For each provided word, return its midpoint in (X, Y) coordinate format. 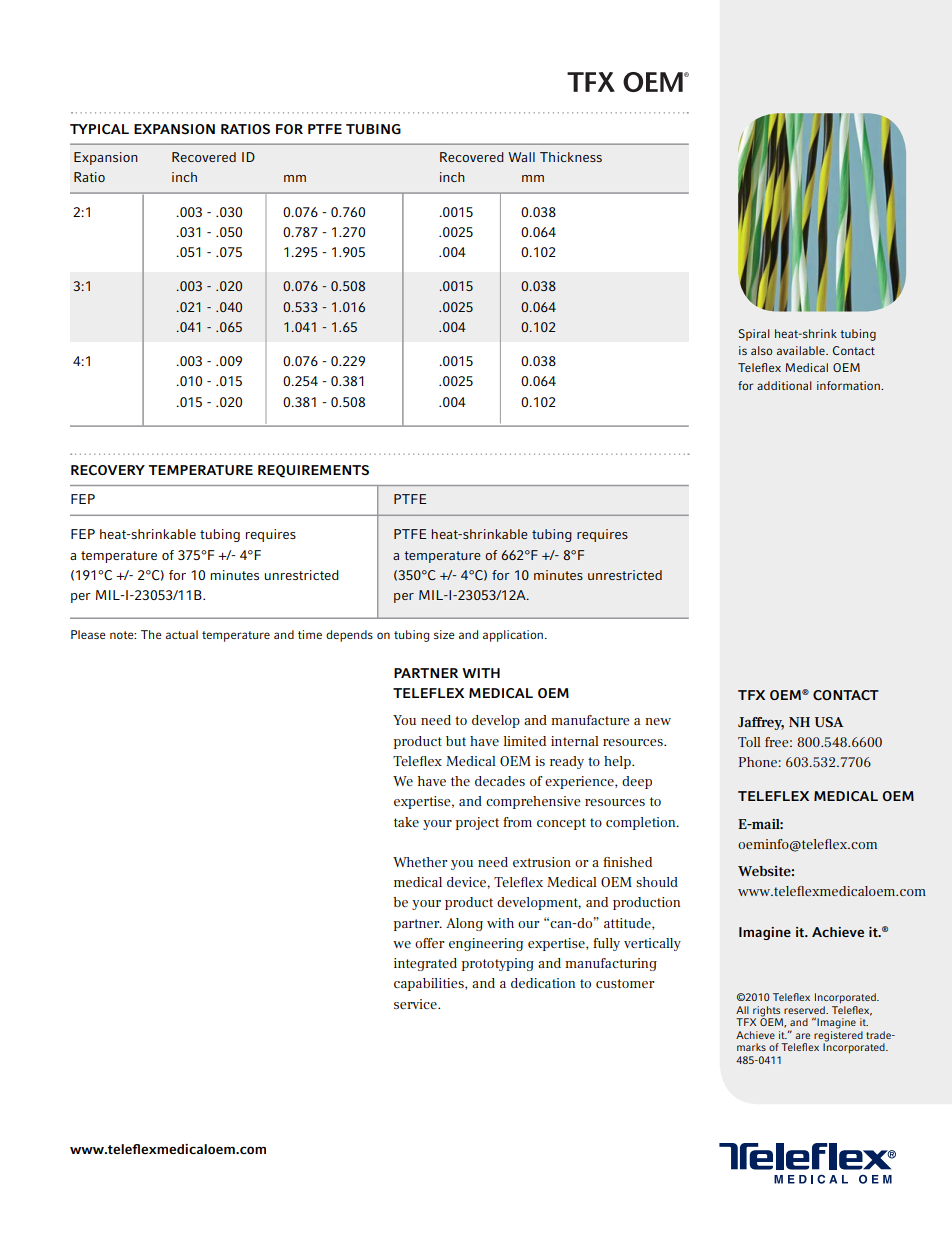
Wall (521, 157)
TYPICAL (99, 129)
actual (182, 634)
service (416, 1004)
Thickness (571, 157)
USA (829, 722)
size (444, 634)
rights (768, 1012)
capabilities (430, 984)
